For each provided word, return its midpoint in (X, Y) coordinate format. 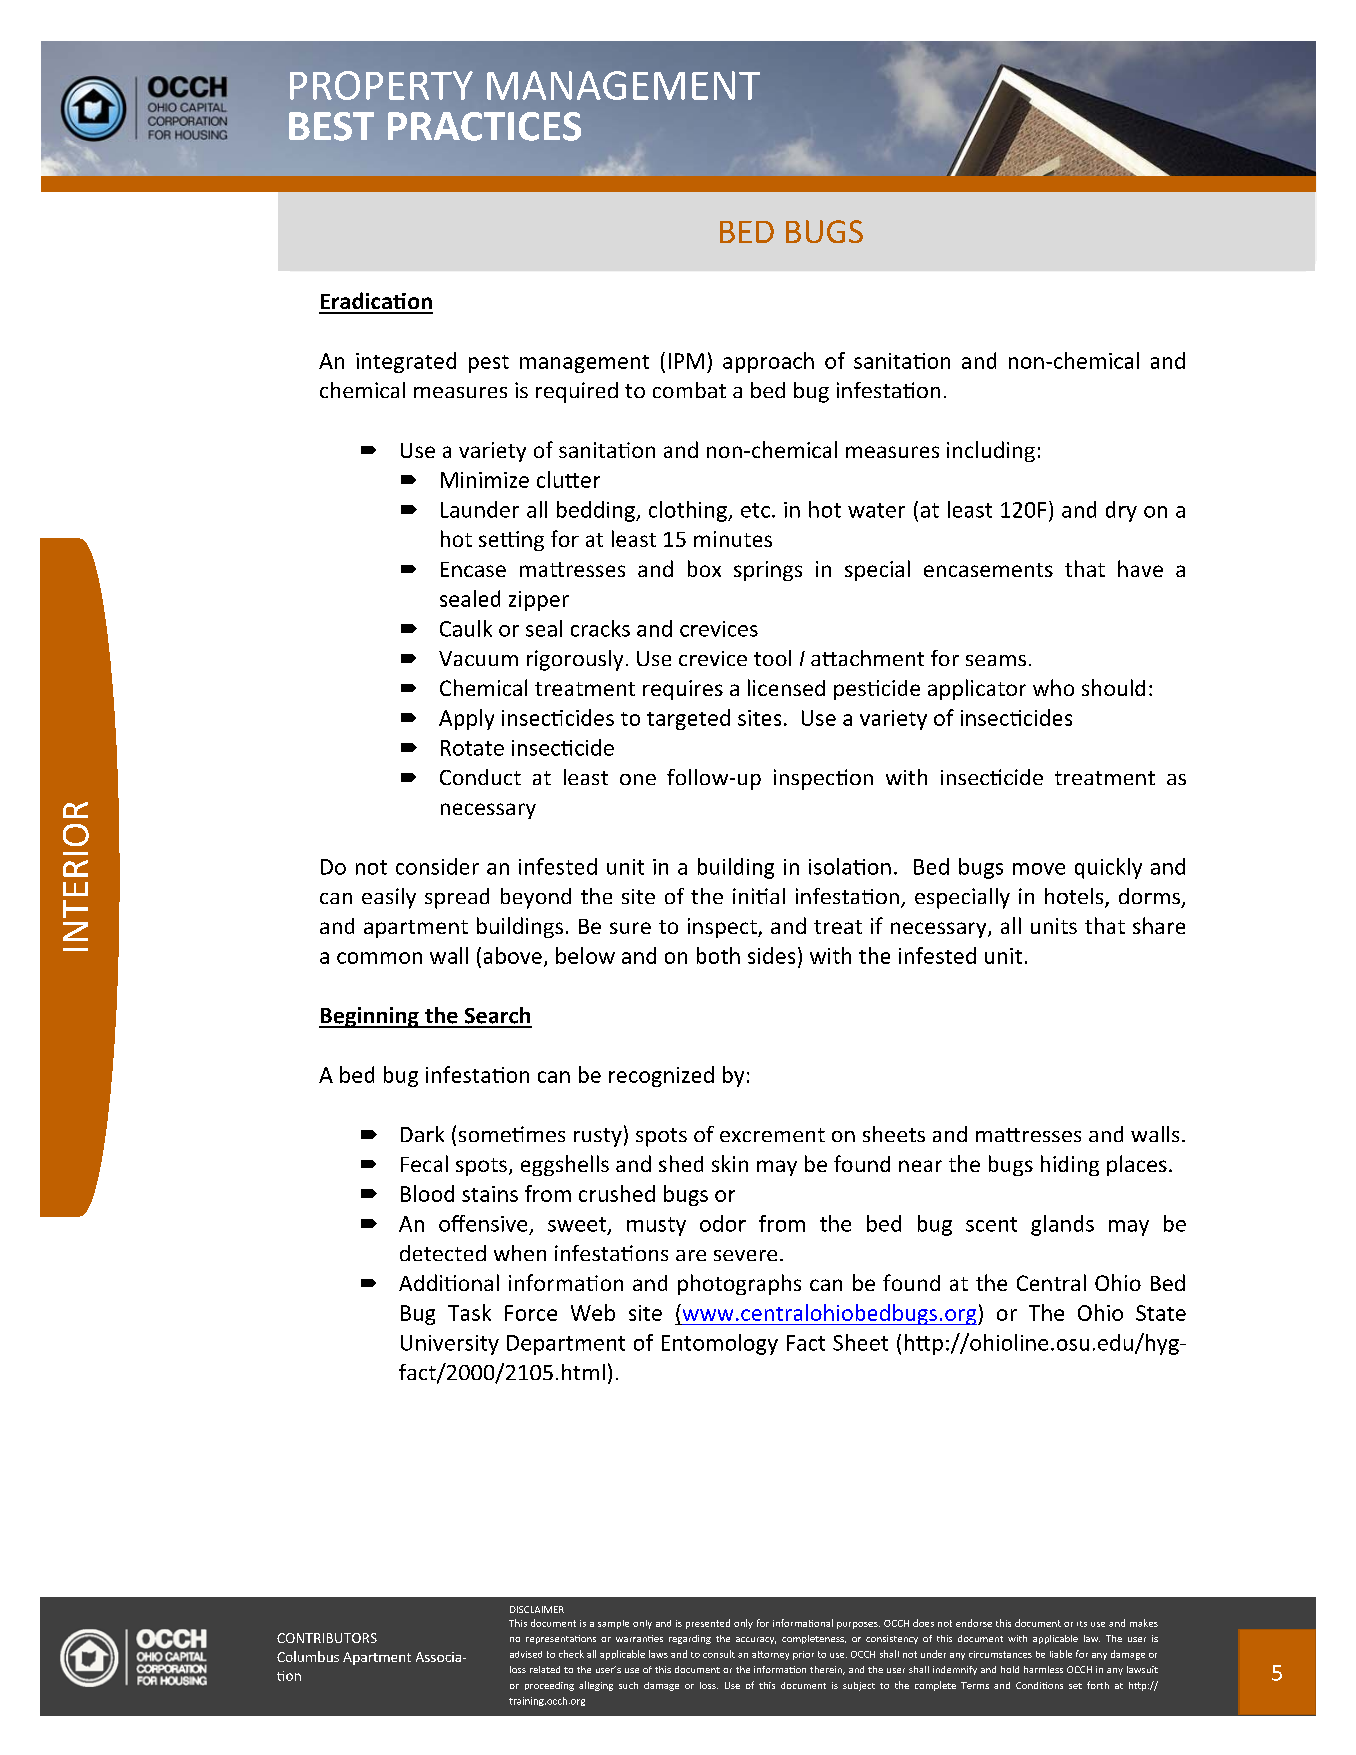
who (1053, 687)
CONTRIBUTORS (327, 1638)
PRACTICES (484, 126)
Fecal (424, 1163)
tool (772, 658)
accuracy (756, 1640)
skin (730, 1163)
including (991, 451)
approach (768, 362)
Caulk (466, 628)
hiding (1070, 1165)
